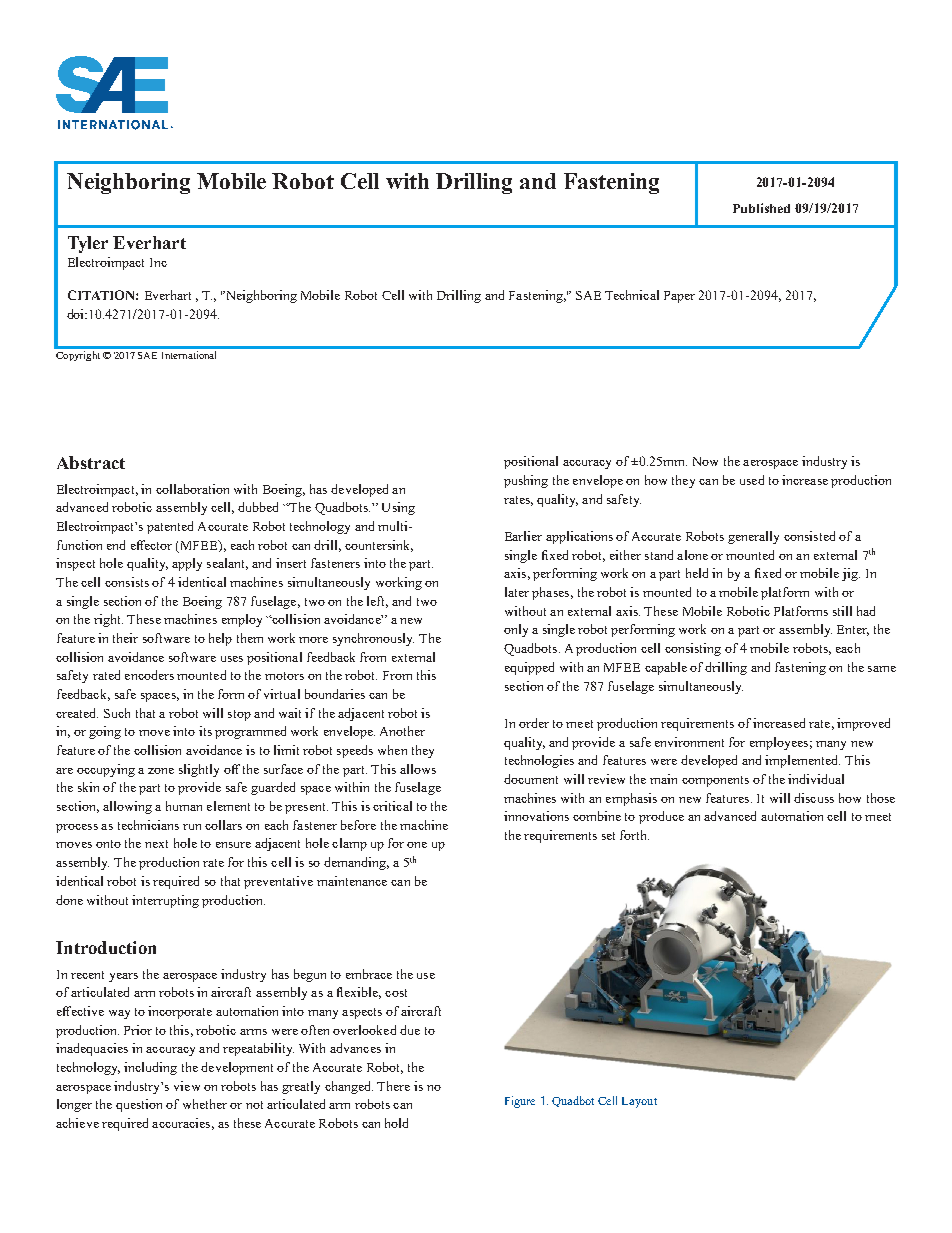 This page has height=1233, width=952. I want to click on question, so click(139, 1105).
